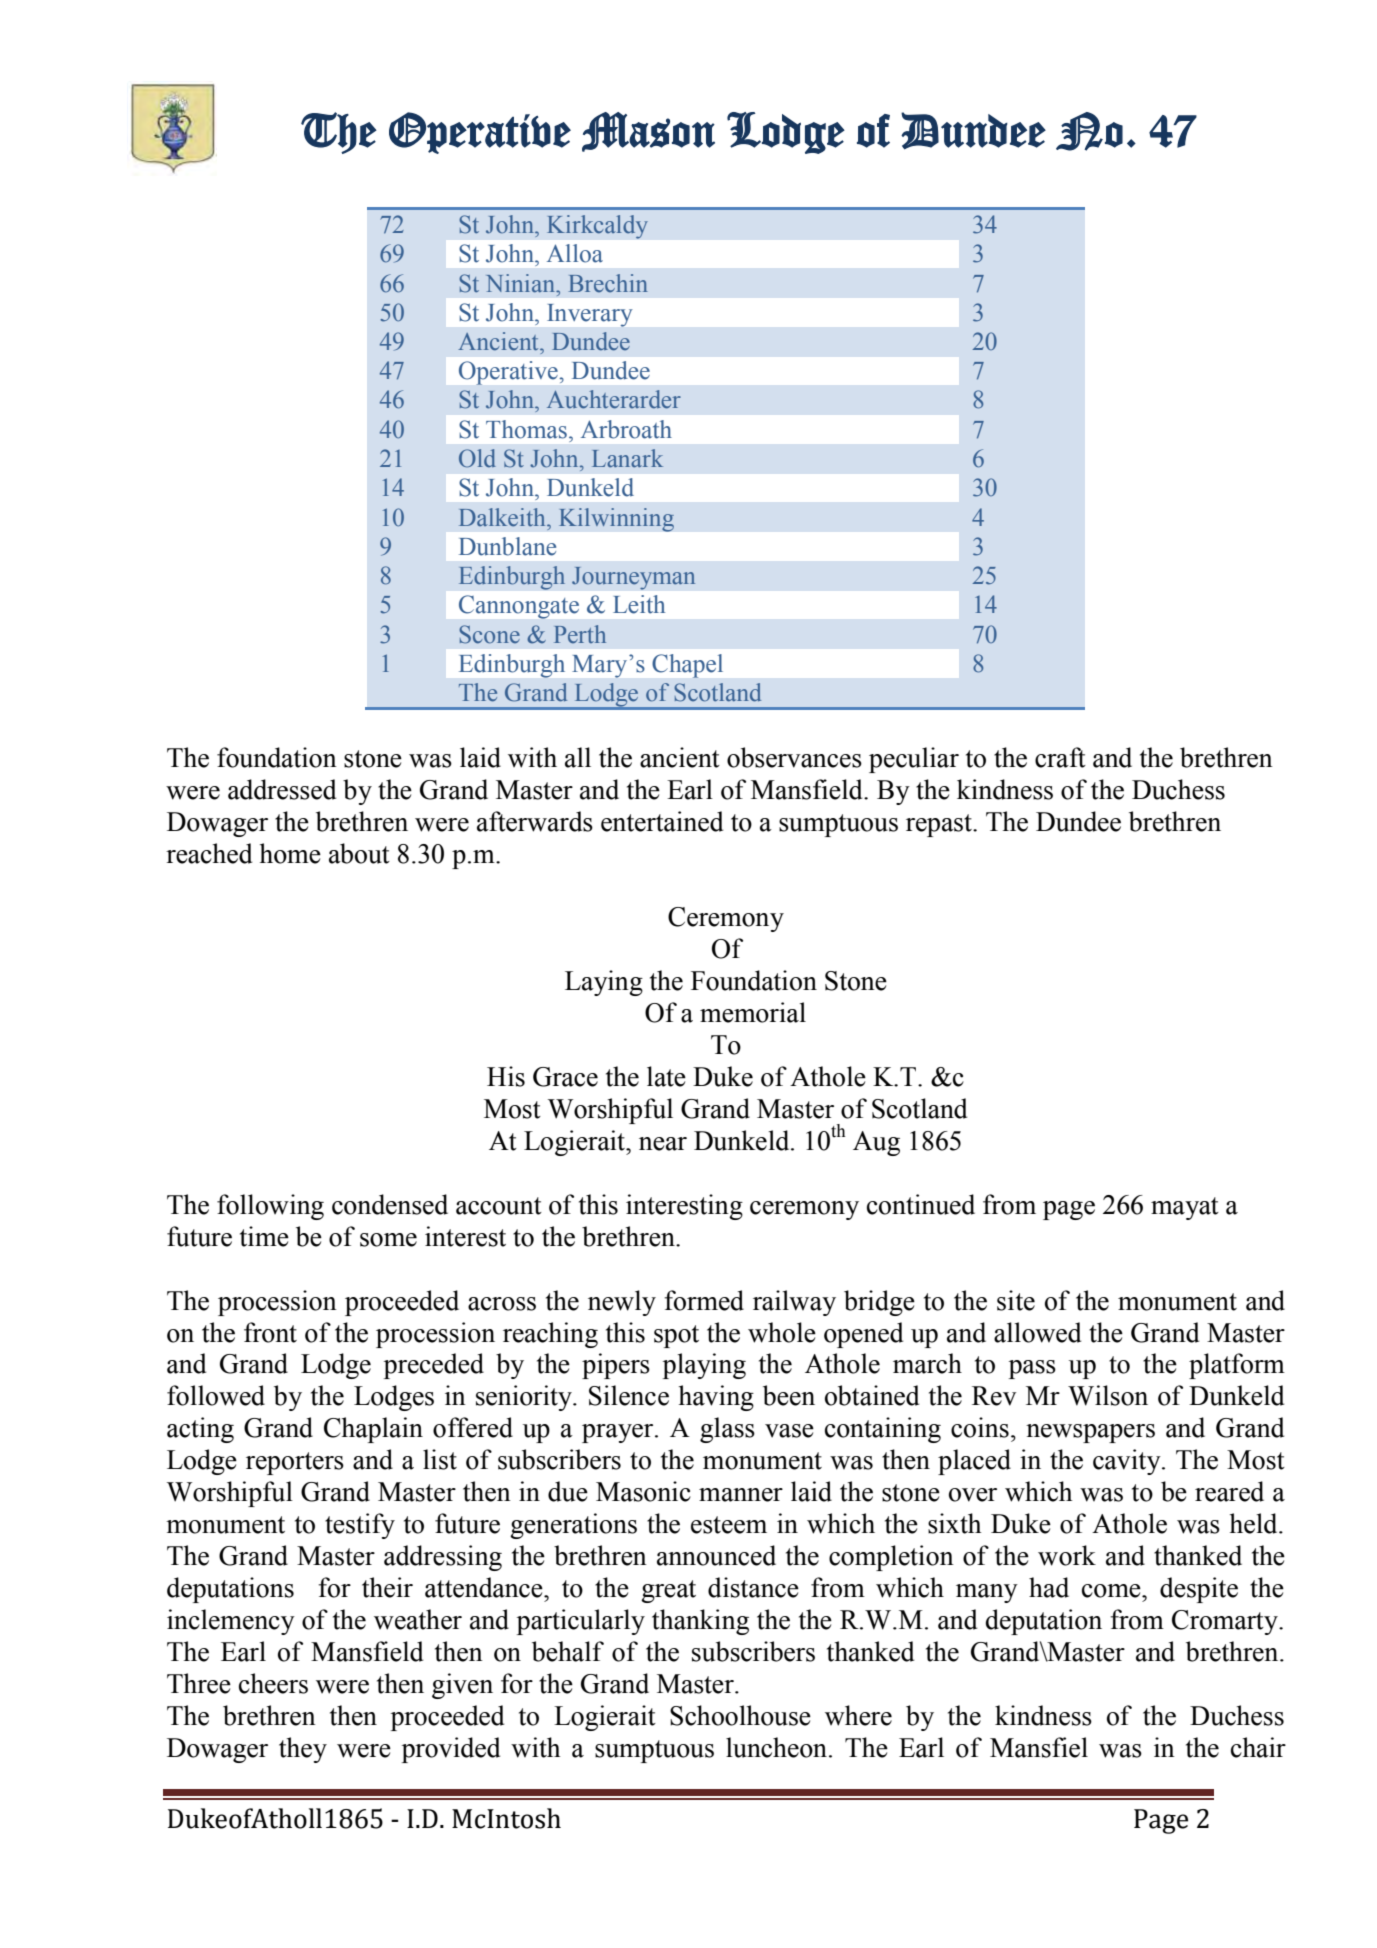 Image resolution: width=1377 pixels, height=1948 pixels. I want to click on addressed, so click(282, 789).
